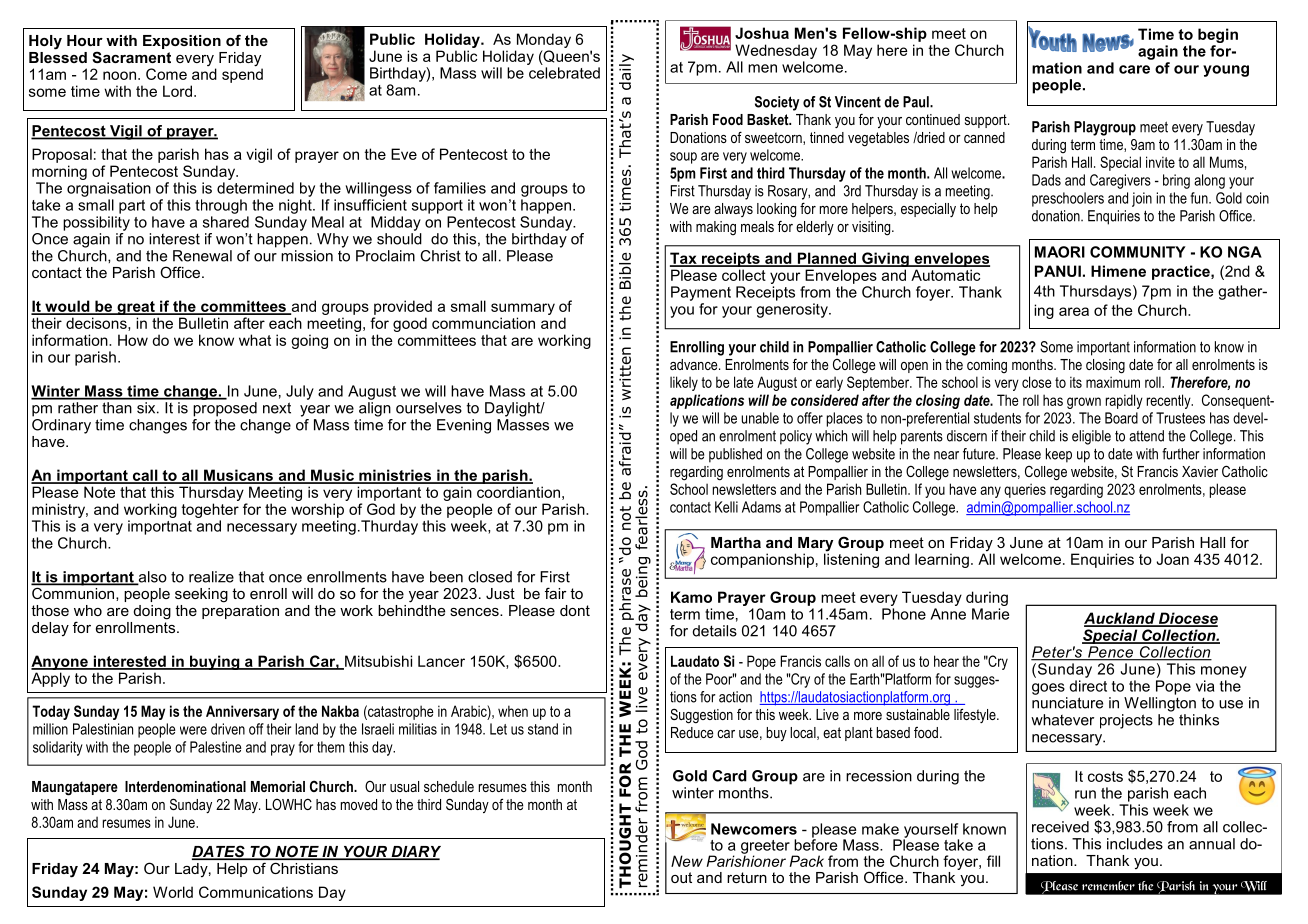 The height and width of the screenshot is (924, 1308). What do you see at coordinates (575, 610) in the screenshot?
I see `dont` at bounding box center [575, 610].
